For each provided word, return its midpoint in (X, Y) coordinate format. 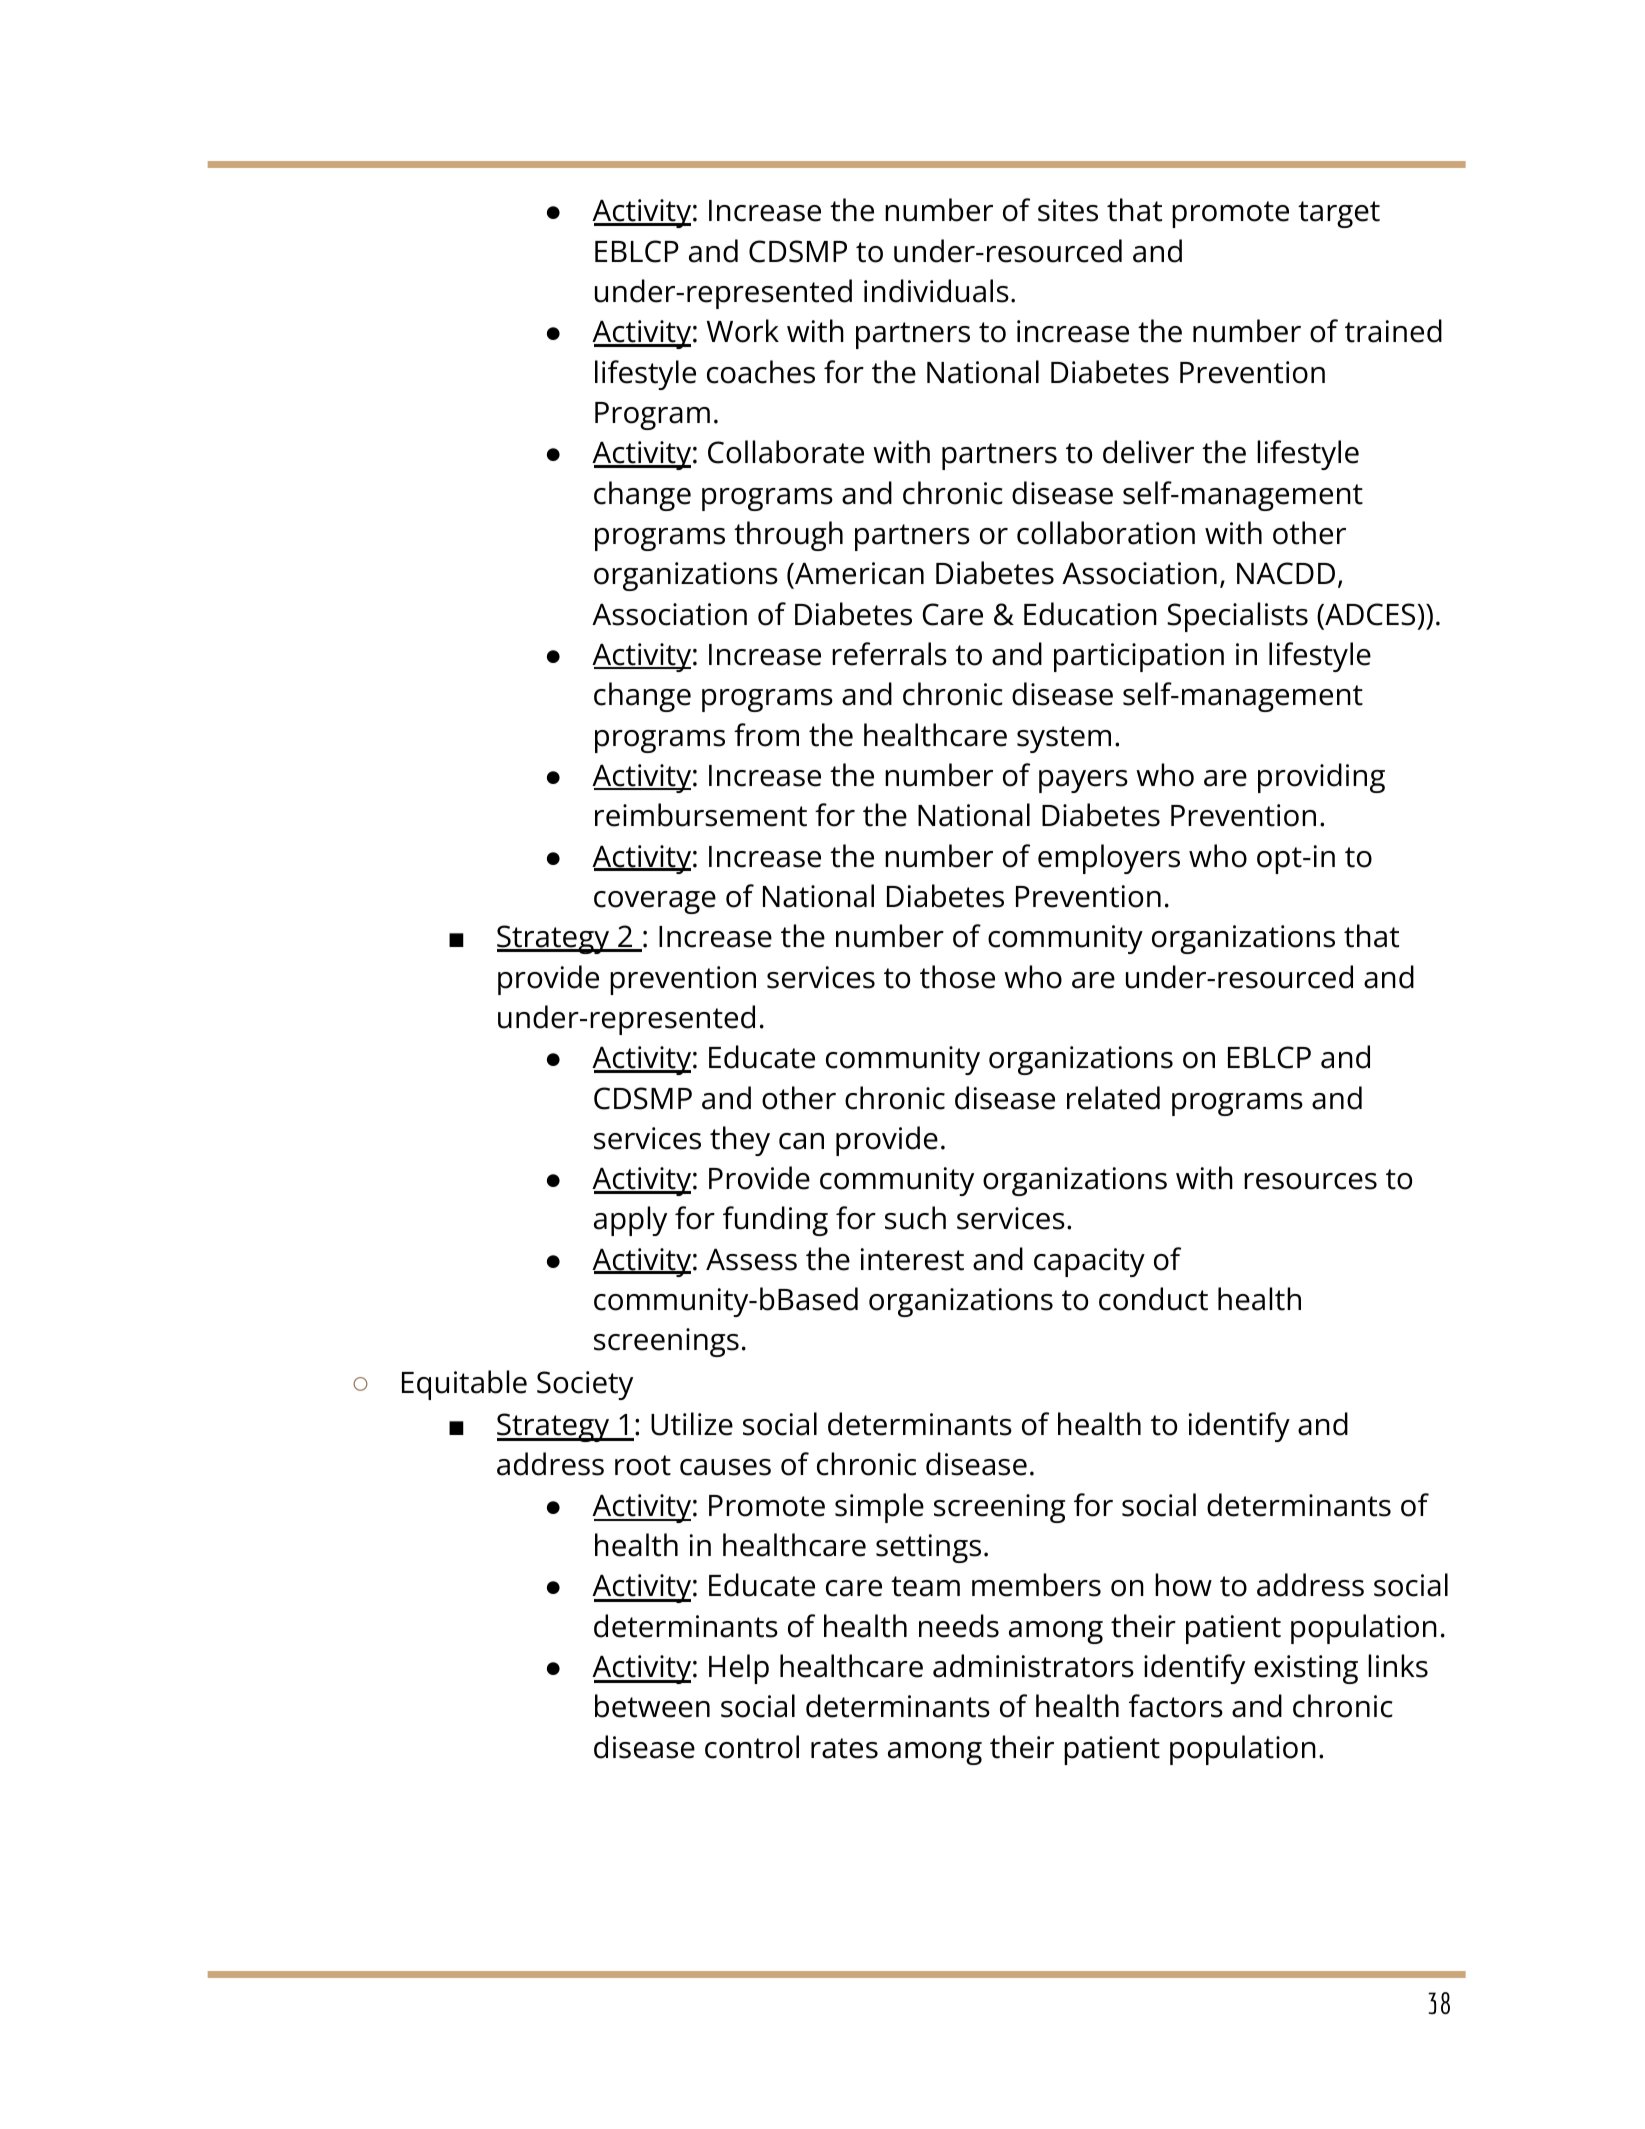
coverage (655, 902)
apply (630, 1221)
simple (879, 1508)
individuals (936, 291)
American (858, 575)
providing (1321, 778)
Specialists (1237, 617)
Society (585, 1385)
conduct (1153, 1299)
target (1339, 214)
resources (1310, 1181)
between (652, 1706)
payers (1083, 781)
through (788, 536)
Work (743, 331)
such (915, 1218)
